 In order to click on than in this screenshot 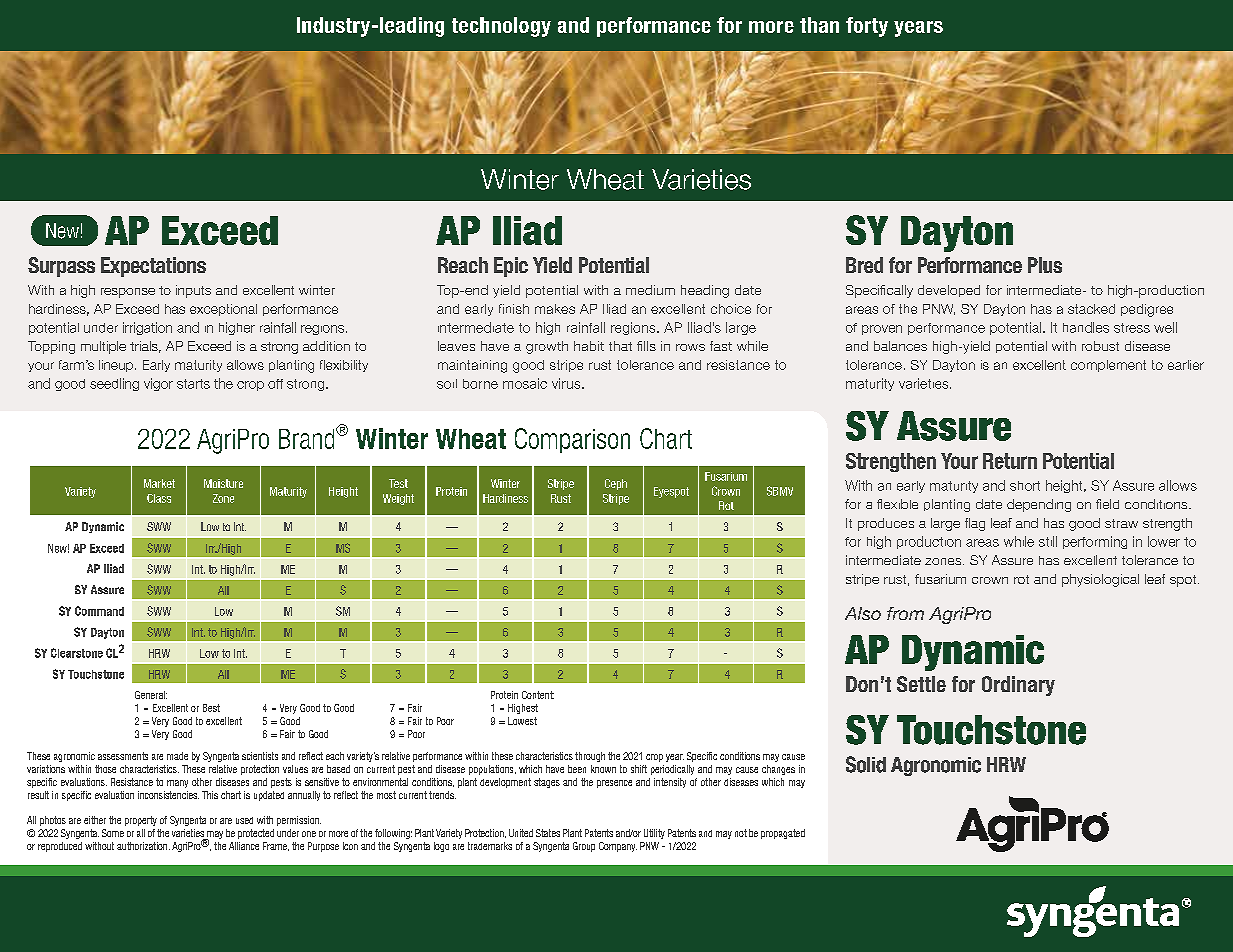, I will do `click(819, 25)`.
